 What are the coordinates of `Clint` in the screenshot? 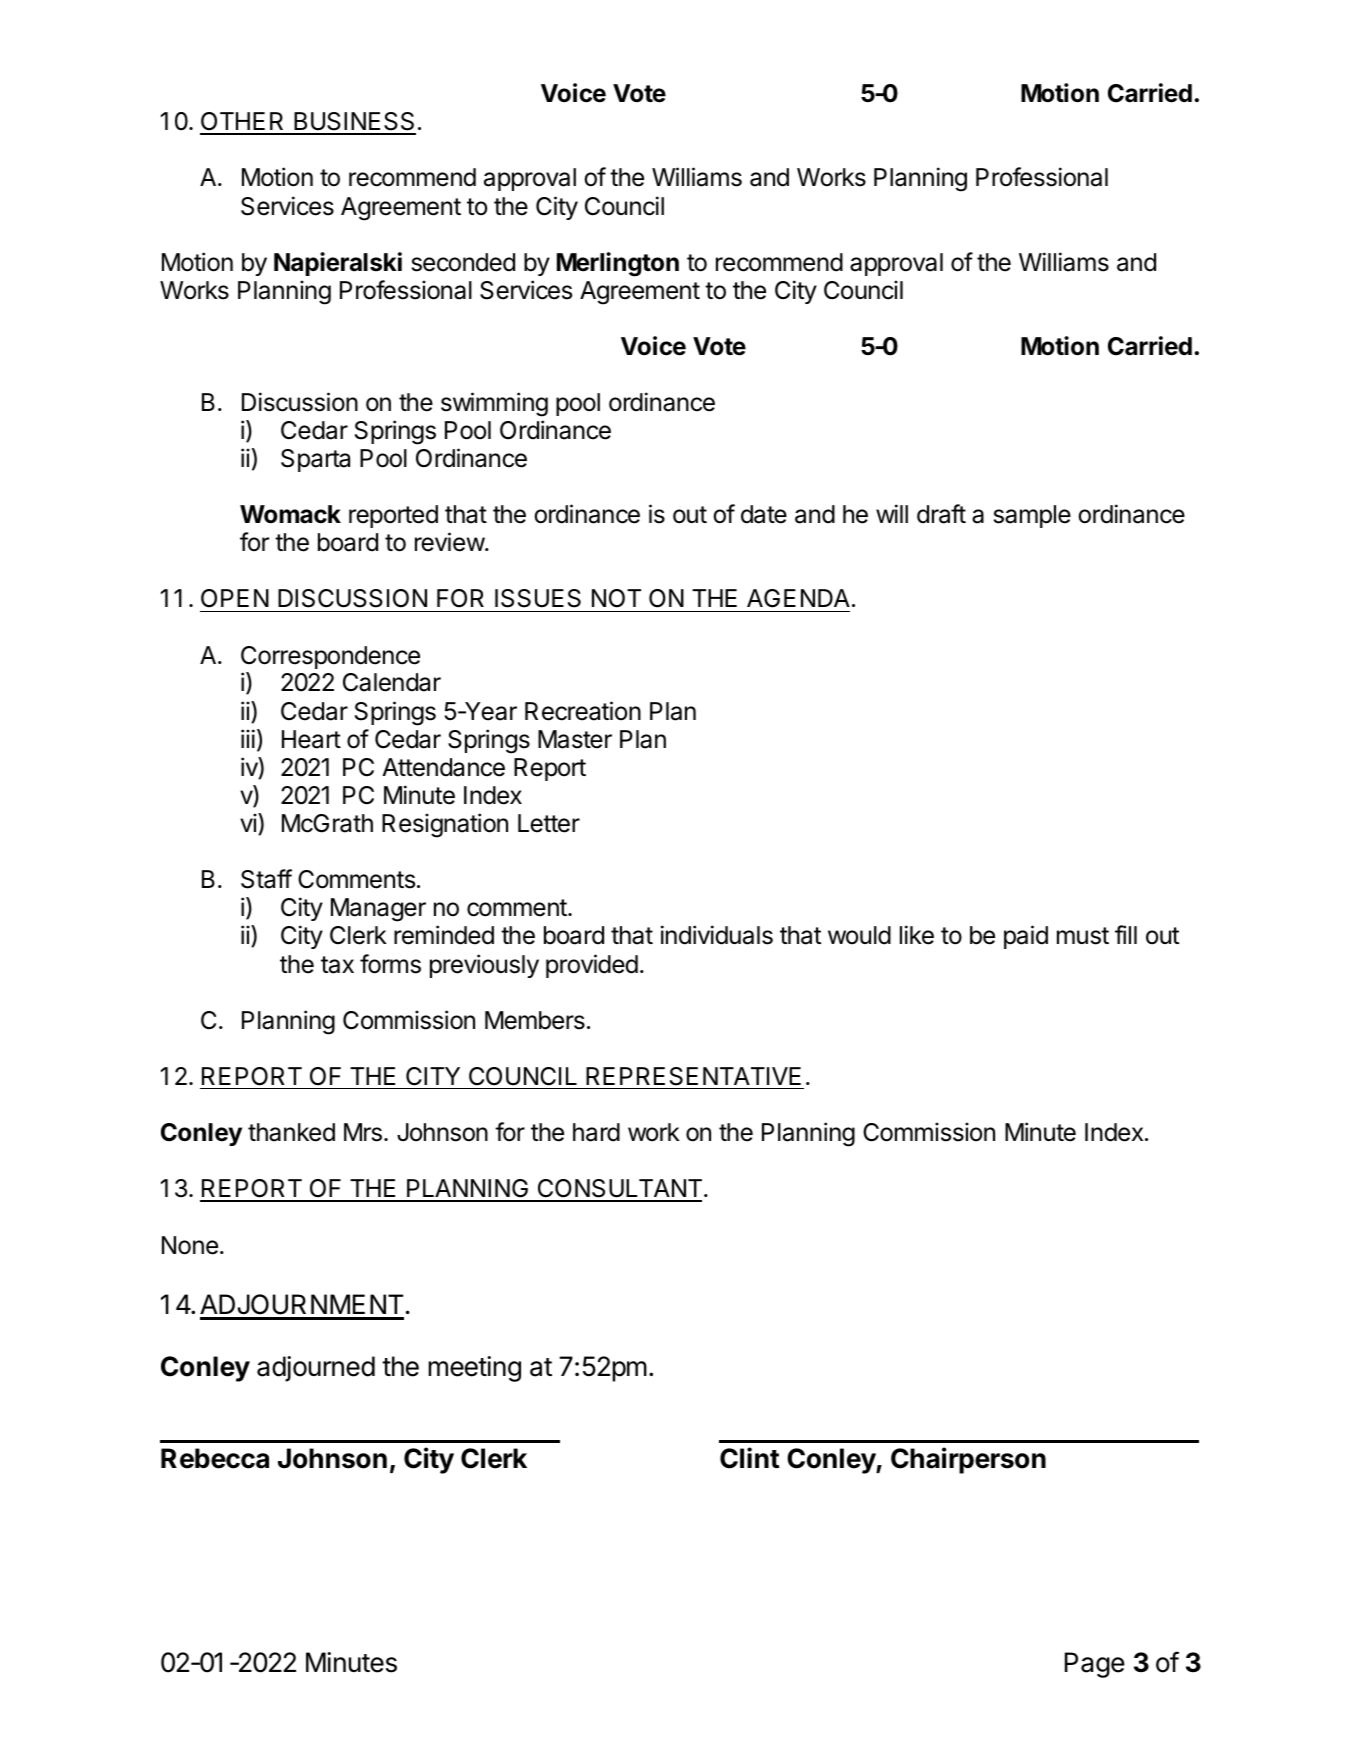 It's located at (749, 1458).
